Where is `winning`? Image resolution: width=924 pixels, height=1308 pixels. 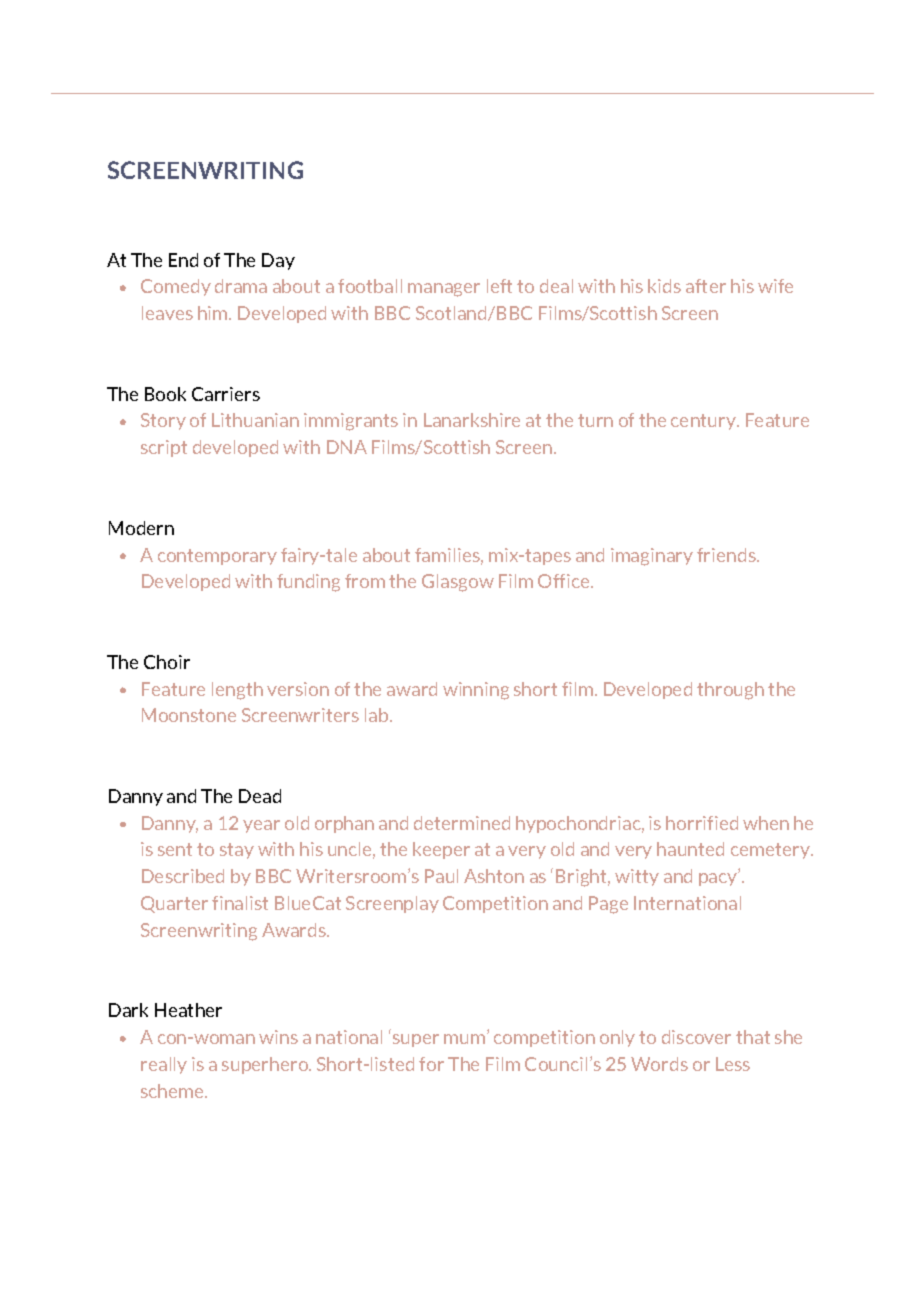
winning is located at coordinates (476, 691).
